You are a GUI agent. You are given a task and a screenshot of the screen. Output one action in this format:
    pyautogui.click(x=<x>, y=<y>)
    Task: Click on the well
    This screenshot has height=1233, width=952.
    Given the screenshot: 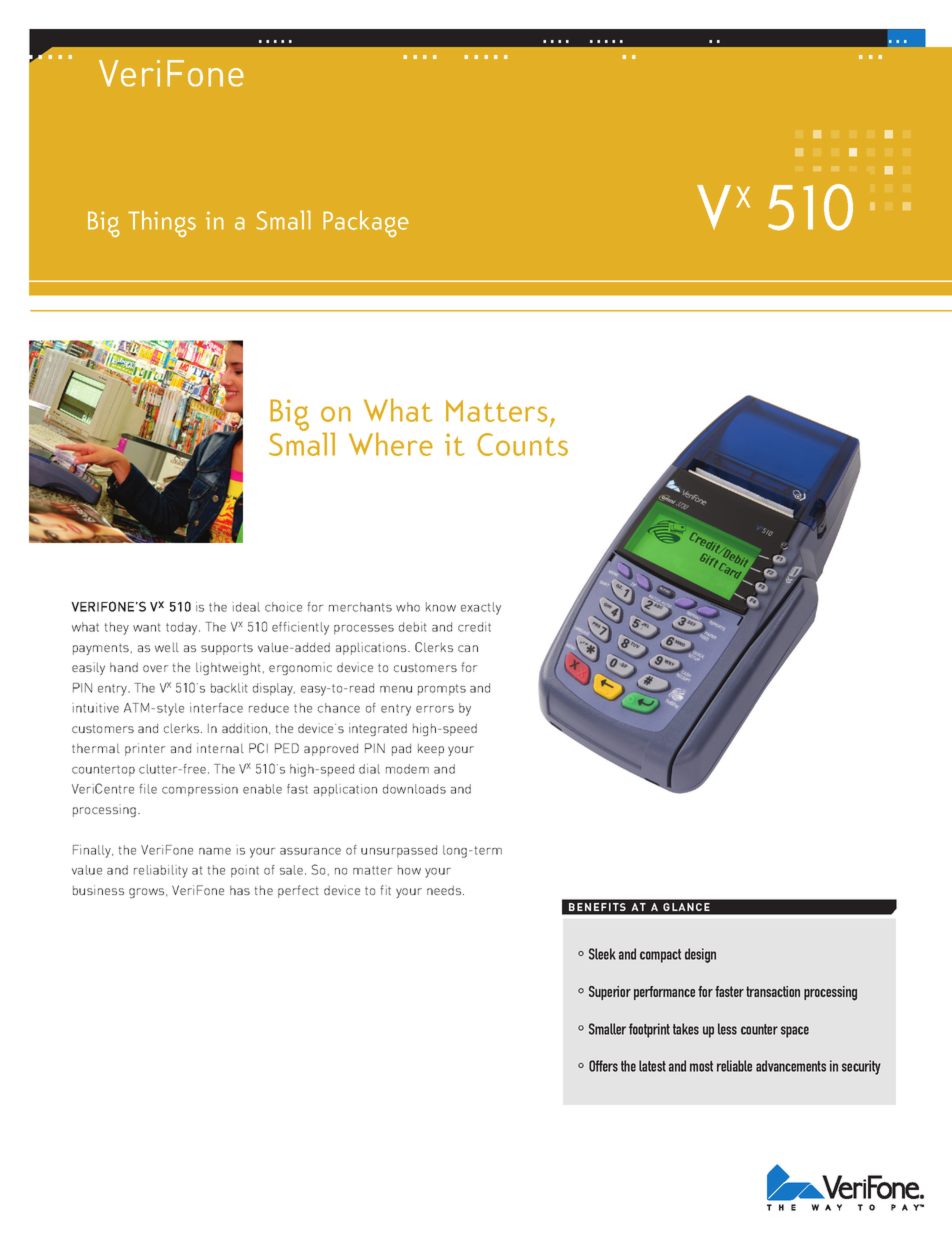 What is the action you would take?
    pyautogui.click(x=167, y=647)
